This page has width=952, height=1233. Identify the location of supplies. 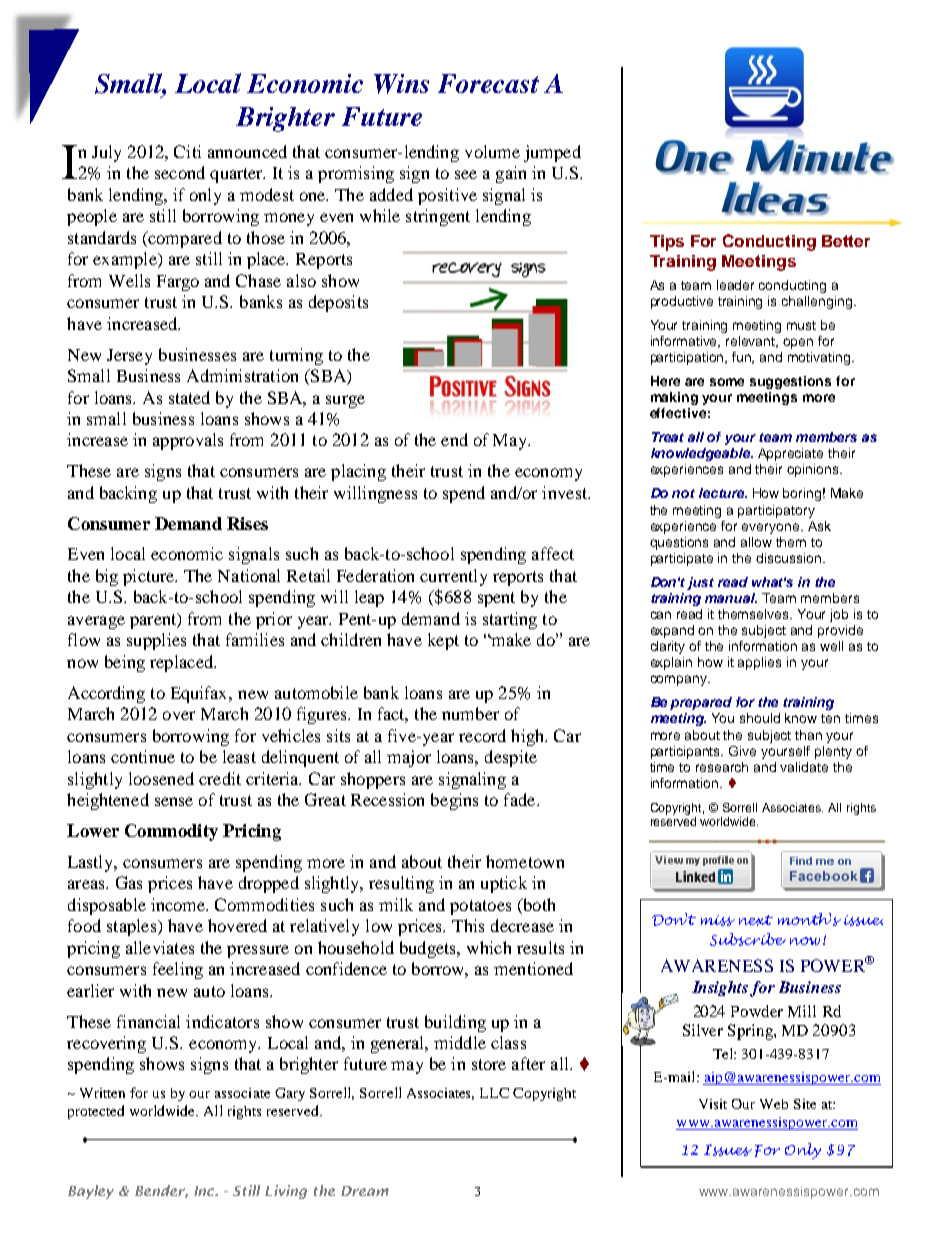
(156, 641).
